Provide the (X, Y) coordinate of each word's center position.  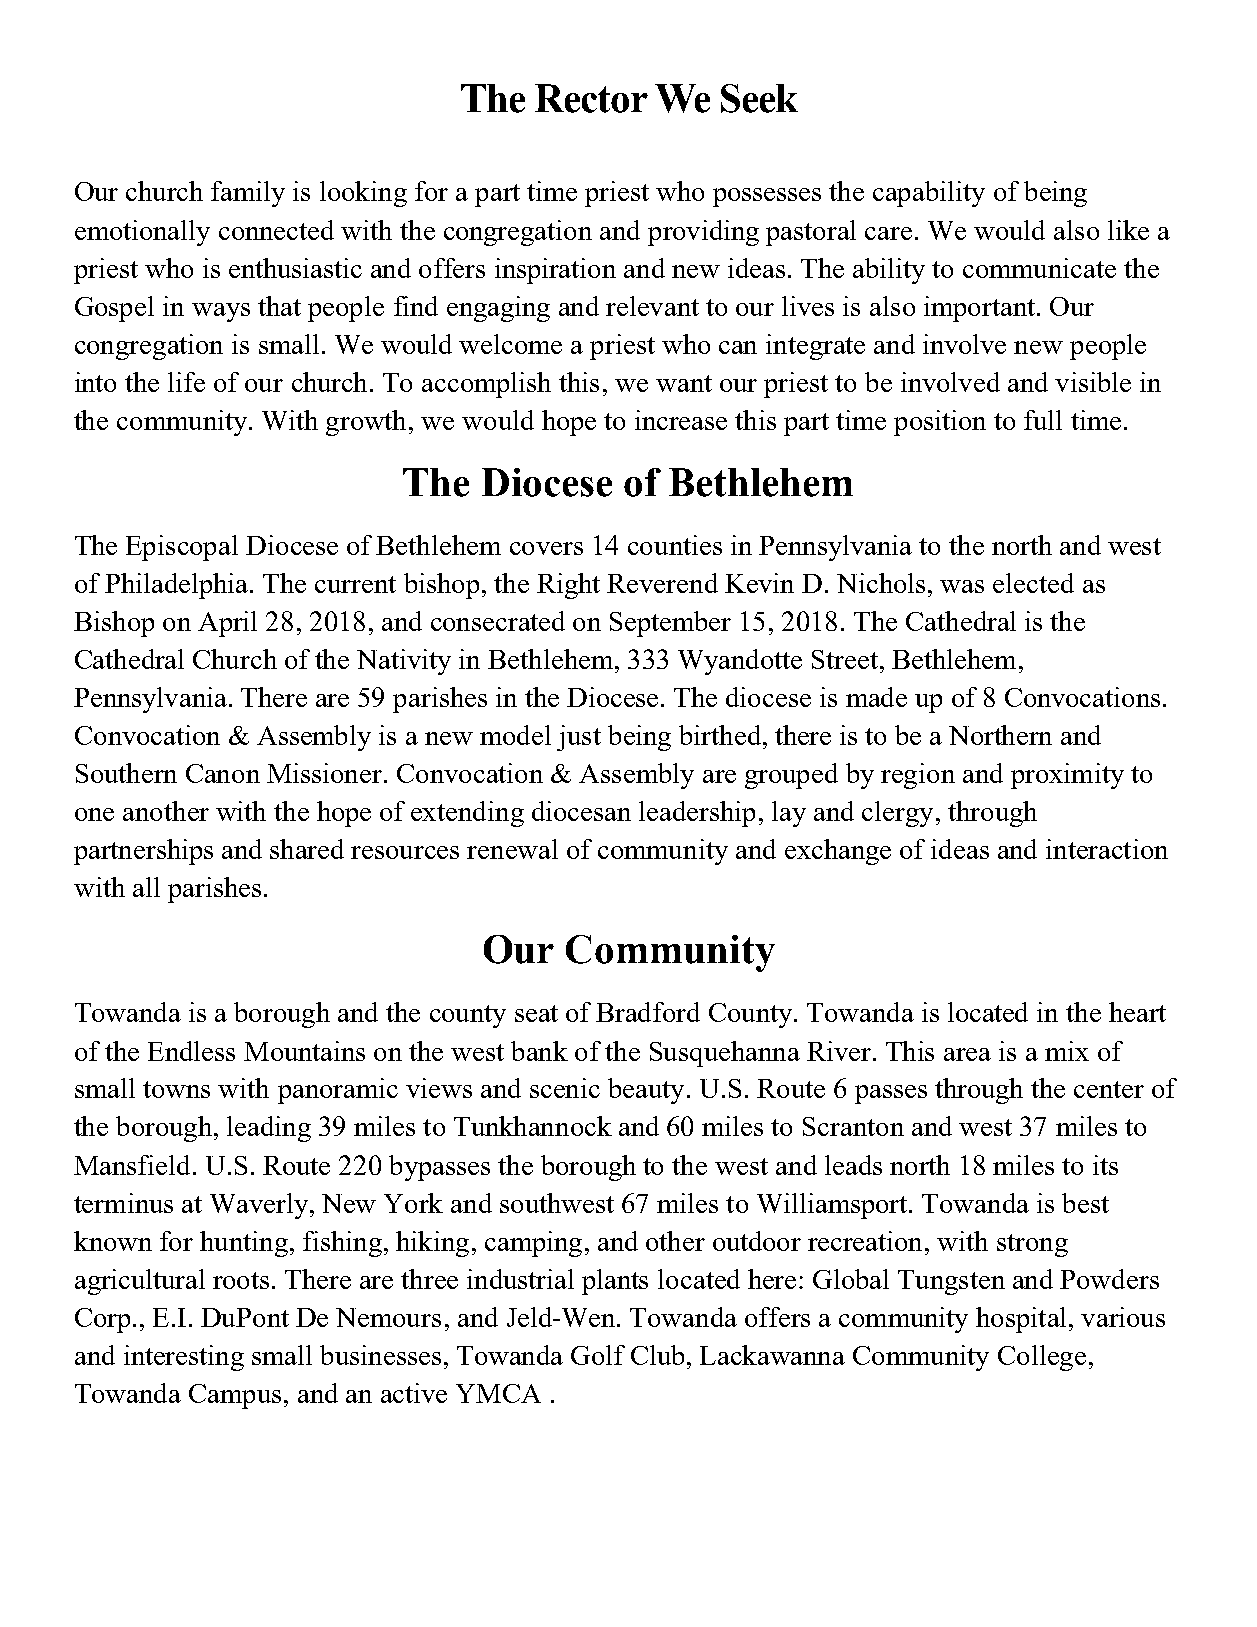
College (1042, 1358)
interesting (184, 1358)
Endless (191, 1051)
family (248, 194)
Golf (598, 1355)
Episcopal (182, 548)
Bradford (648, 1012)
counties (675, 545)
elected (1033, 583)
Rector (591, 98)
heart (1137, 1012)
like (1128, 230)
